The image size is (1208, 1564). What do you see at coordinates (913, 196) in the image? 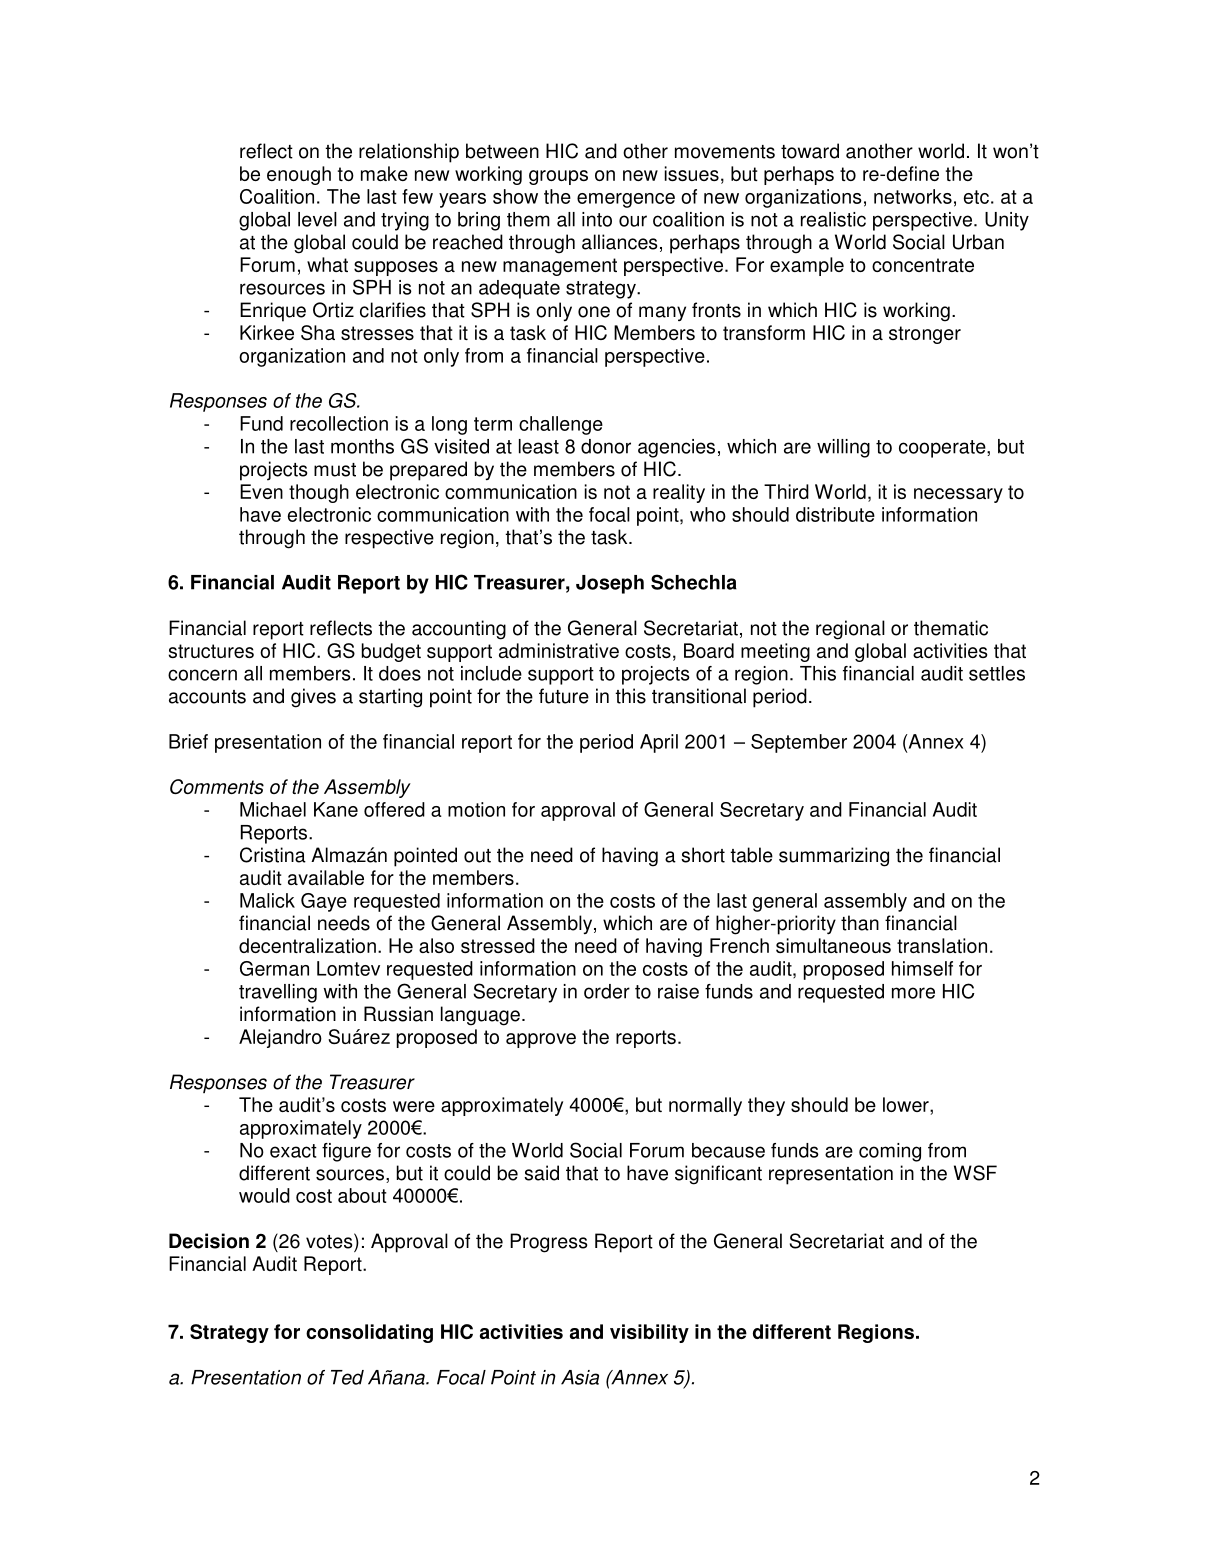
I see `networks` at bounding box center [913, 196].
